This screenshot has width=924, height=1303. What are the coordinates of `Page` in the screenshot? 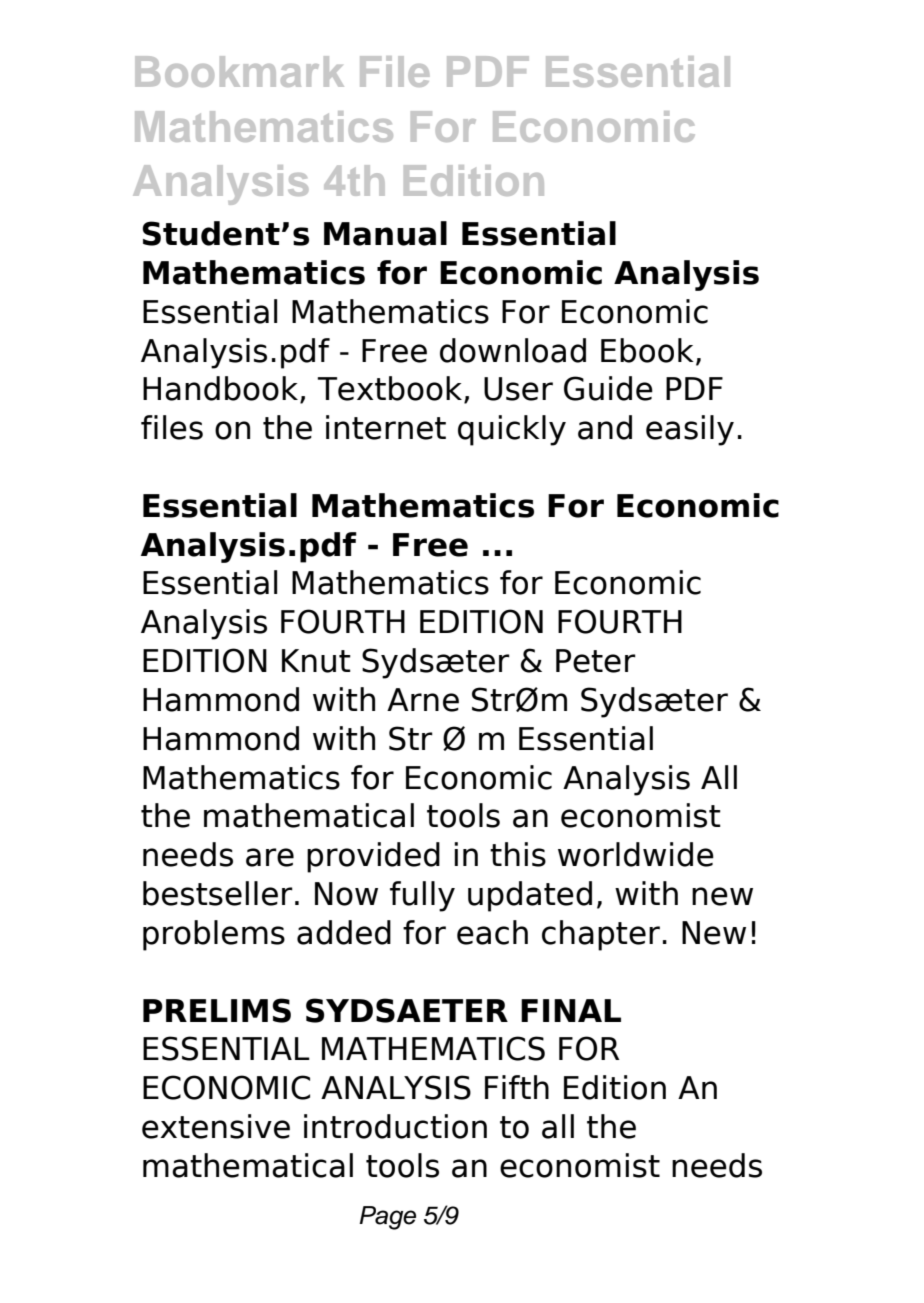 It's located at (387, 1218).
